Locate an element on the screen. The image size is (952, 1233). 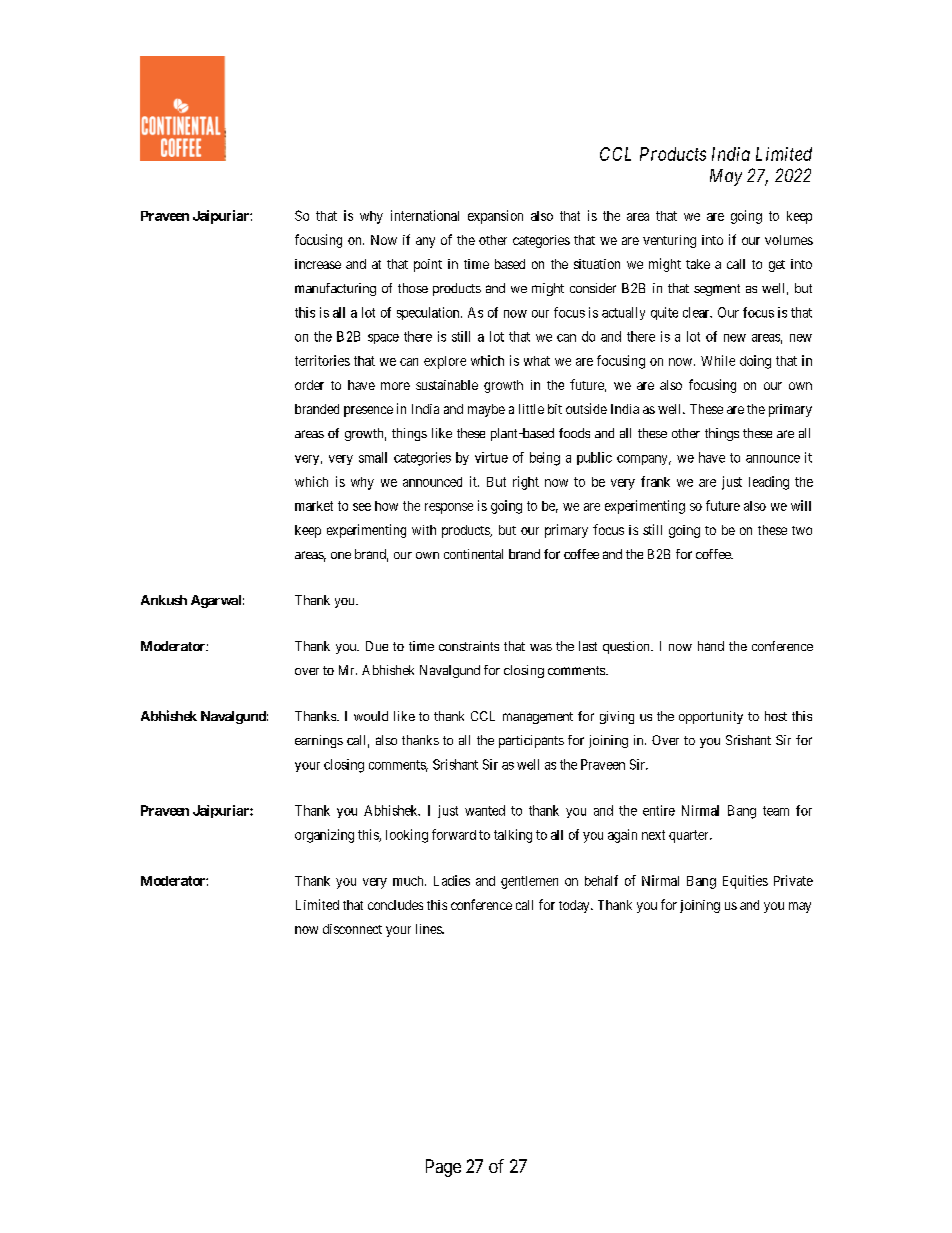
Page is located at coordinates (443, 1168).
